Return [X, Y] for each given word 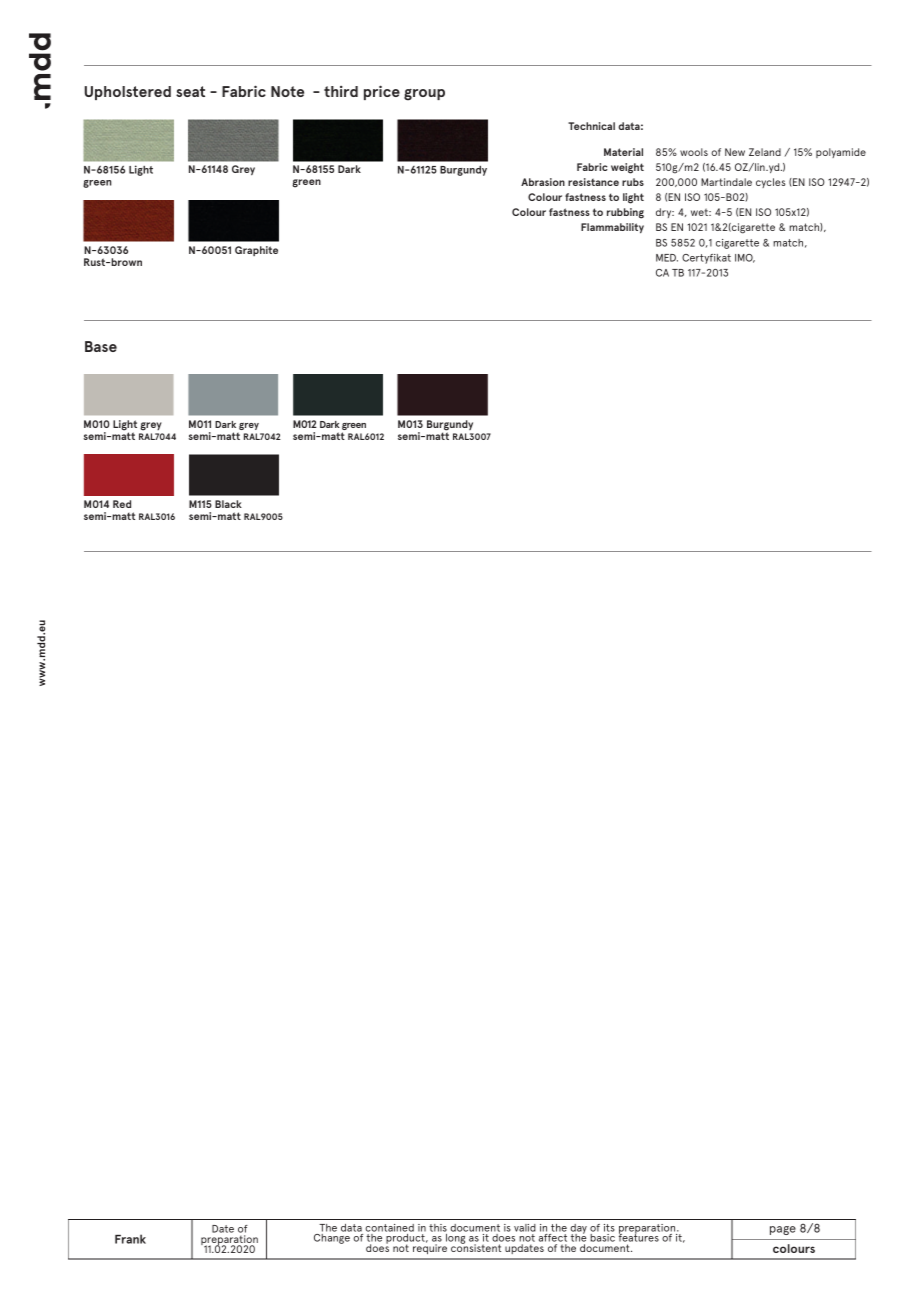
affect [553, 1238]
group [424, 95]
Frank [130, 1239]
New [735, 152]
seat [190, 91]
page [783, 1230]
